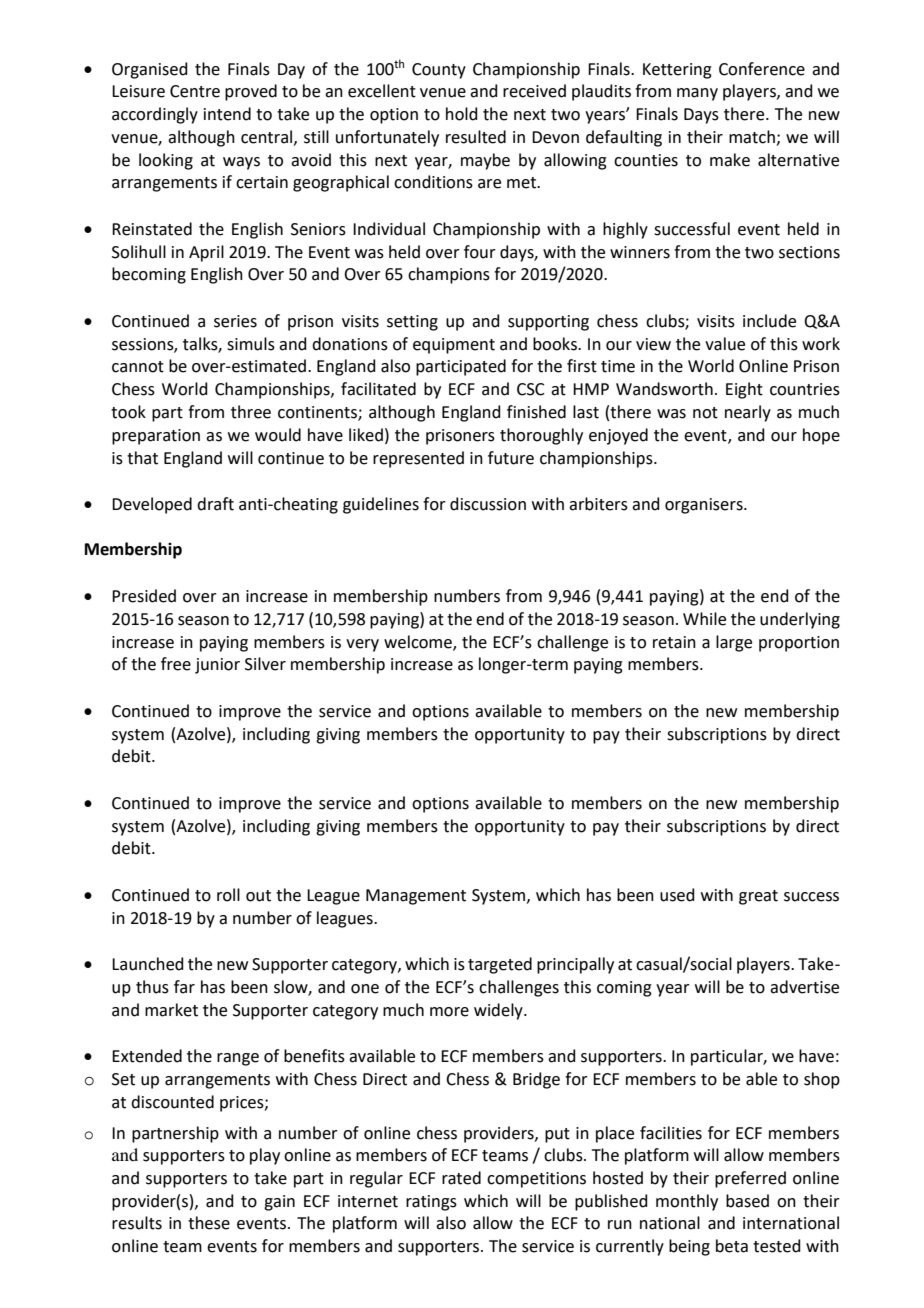  Describe the element at coordinates (462, 114) in the page. I see `hold` at that location.
